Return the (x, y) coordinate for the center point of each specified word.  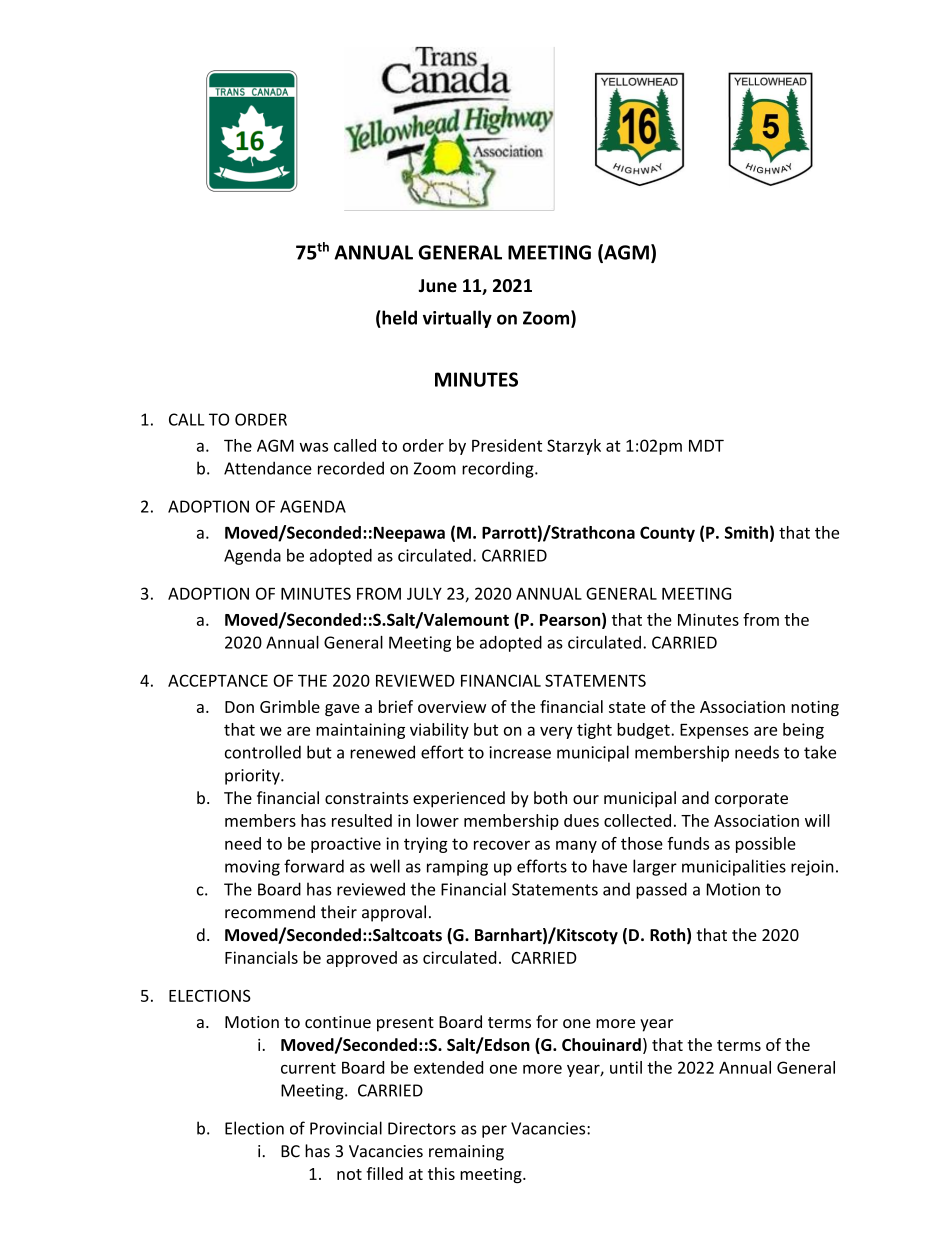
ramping (457, 868)
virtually (457, 319)
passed (661, 890)
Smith (746, 532)
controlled (263, 752)
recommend (270, 912)
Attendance (268, 468)
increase (520, 752)
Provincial (346, 1128)
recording (499, 469)
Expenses (714, 731)
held (398, 317)
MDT (706, 446)
